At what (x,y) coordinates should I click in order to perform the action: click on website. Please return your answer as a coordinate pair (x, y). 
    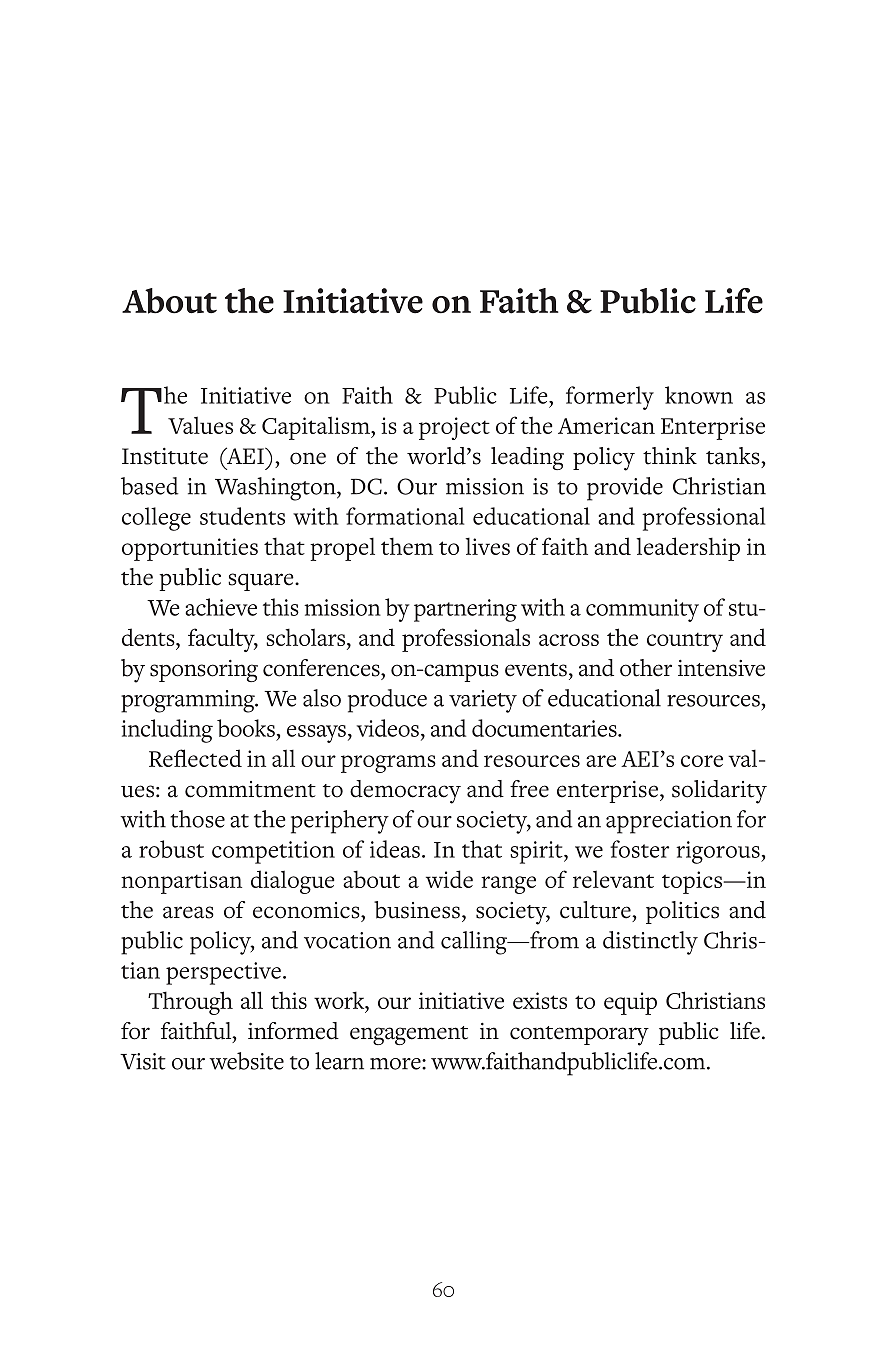
    Looking at the image, I should click on (246, 1061).
